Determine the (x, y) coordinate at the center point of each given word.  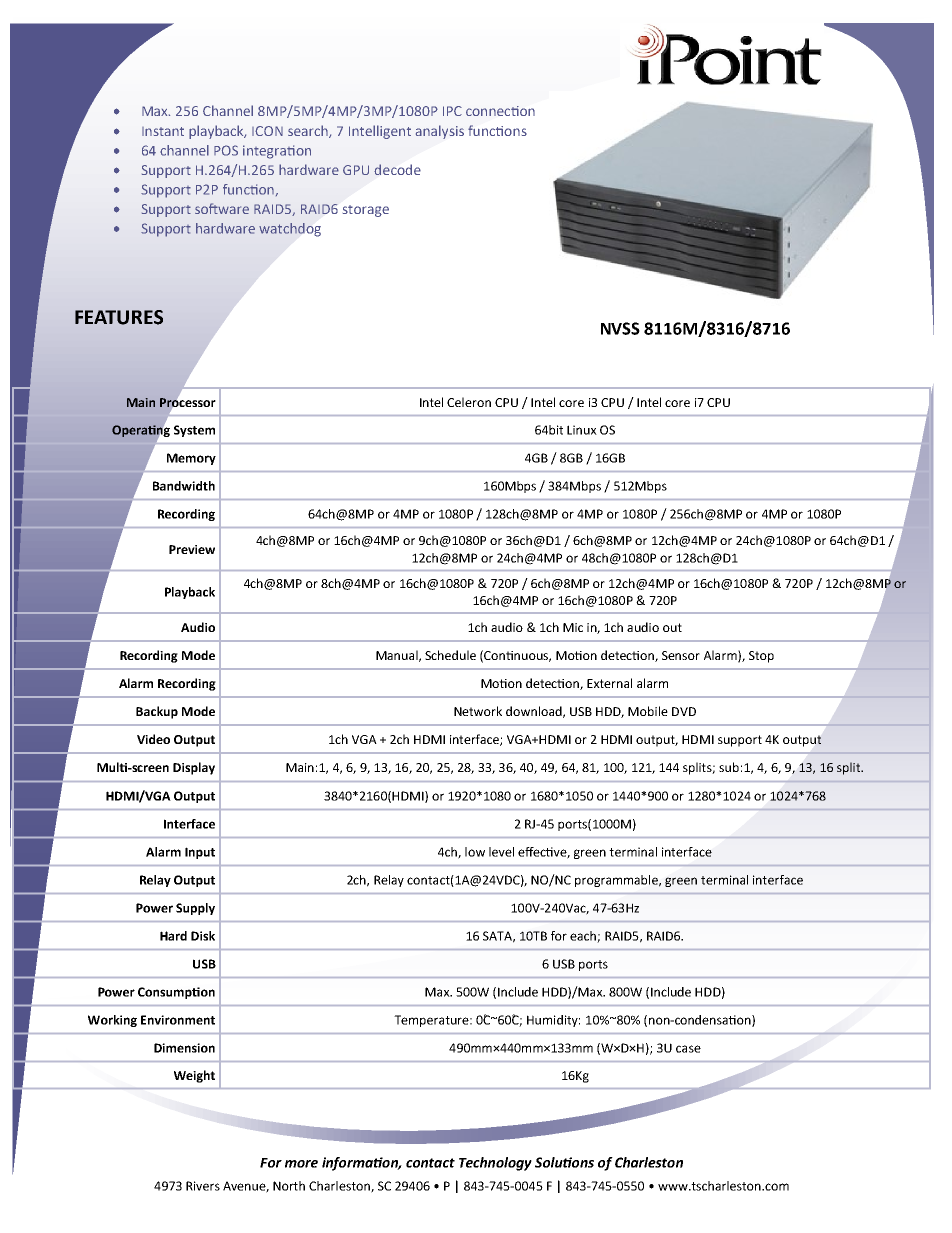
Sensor (681, 655)
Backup (157, 712)
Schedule (450, 655)
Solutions (564, 1162)
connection (500, 111)
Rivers (203, 1186)
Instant (163, 131)
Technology (495, 1164)
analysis (440, 132)
